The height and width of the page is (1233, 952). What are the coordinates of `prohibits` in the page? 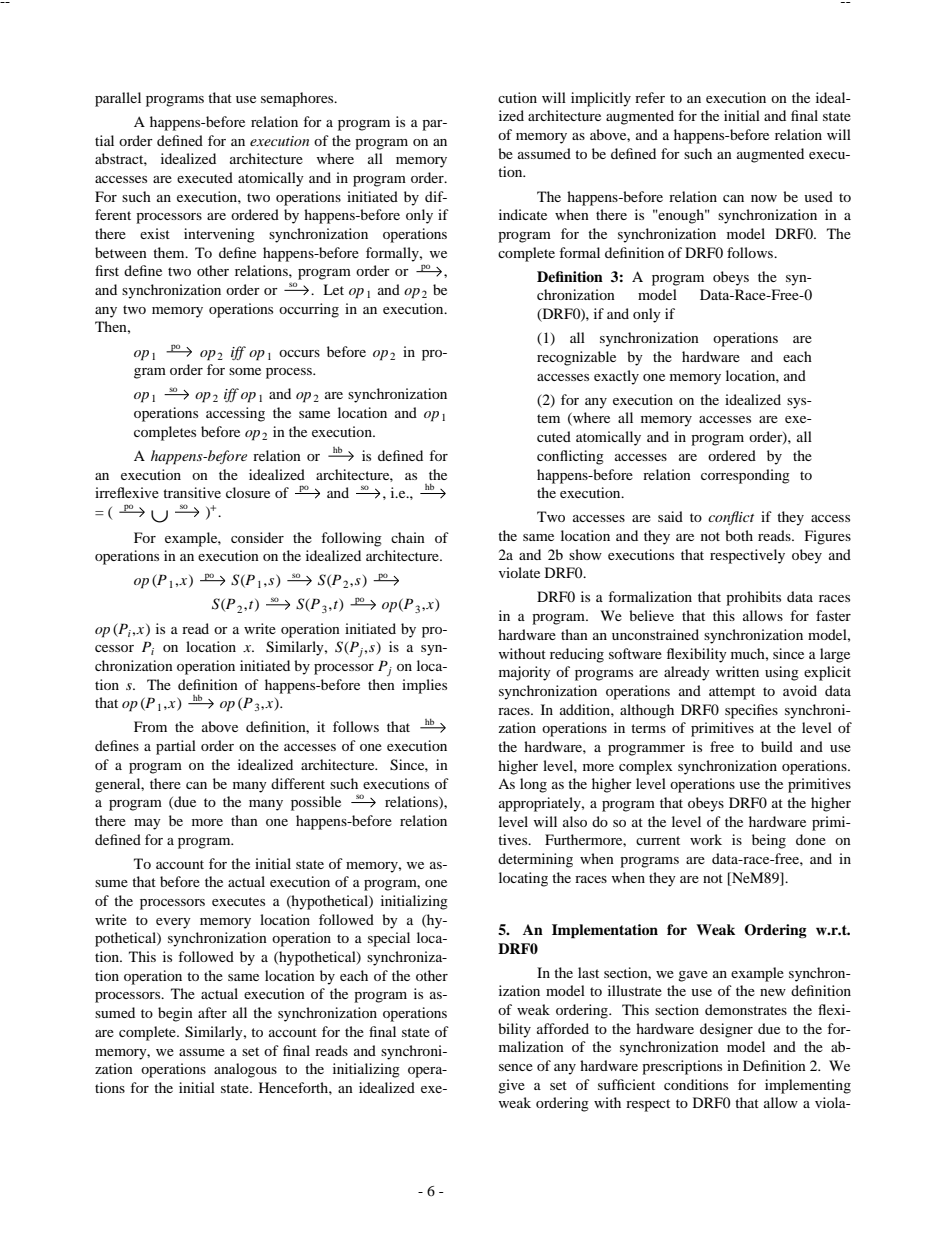 It's located at (753, 598).
